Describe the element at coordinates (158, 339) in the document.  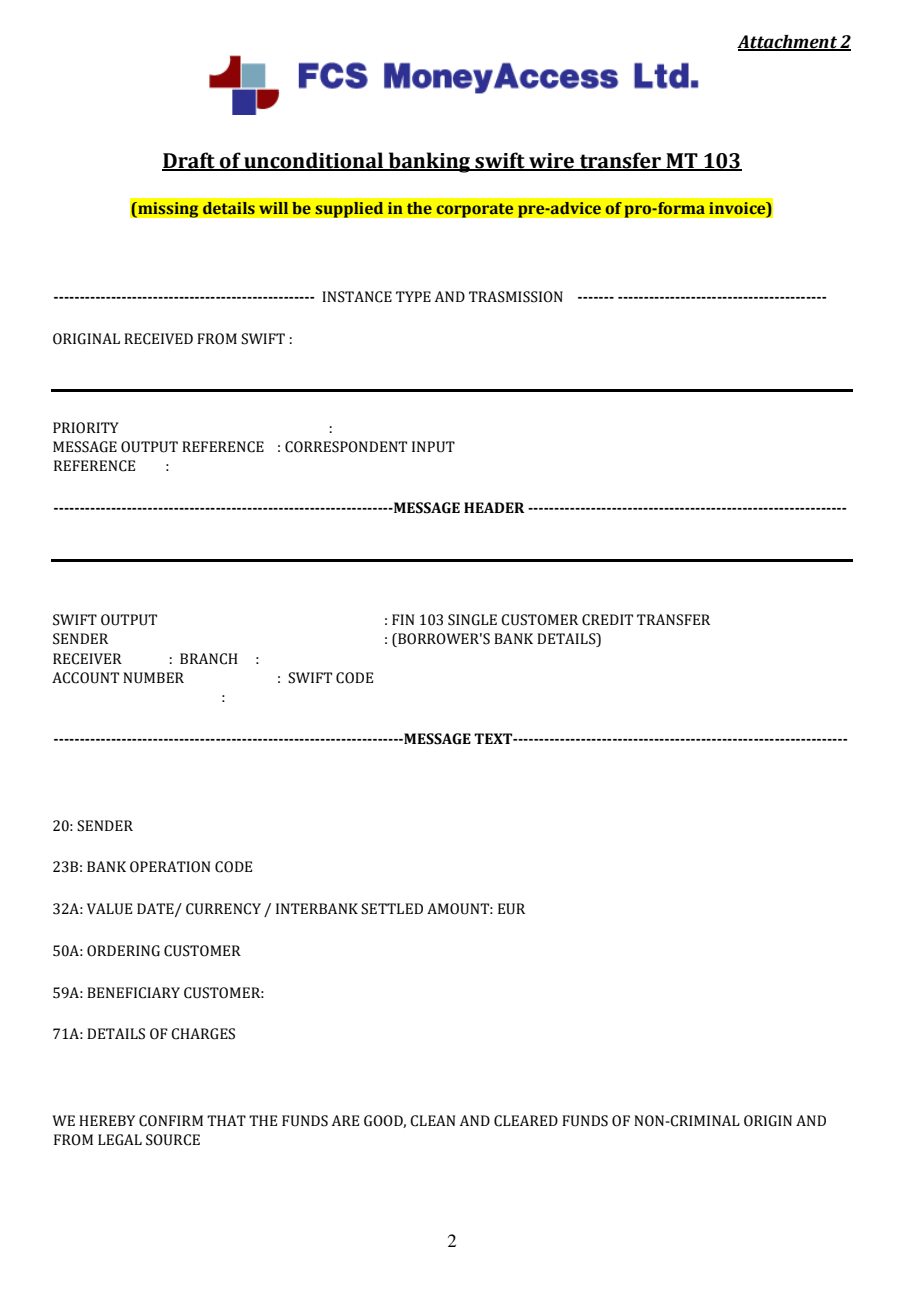
I see `RECEIVED` at that location.
